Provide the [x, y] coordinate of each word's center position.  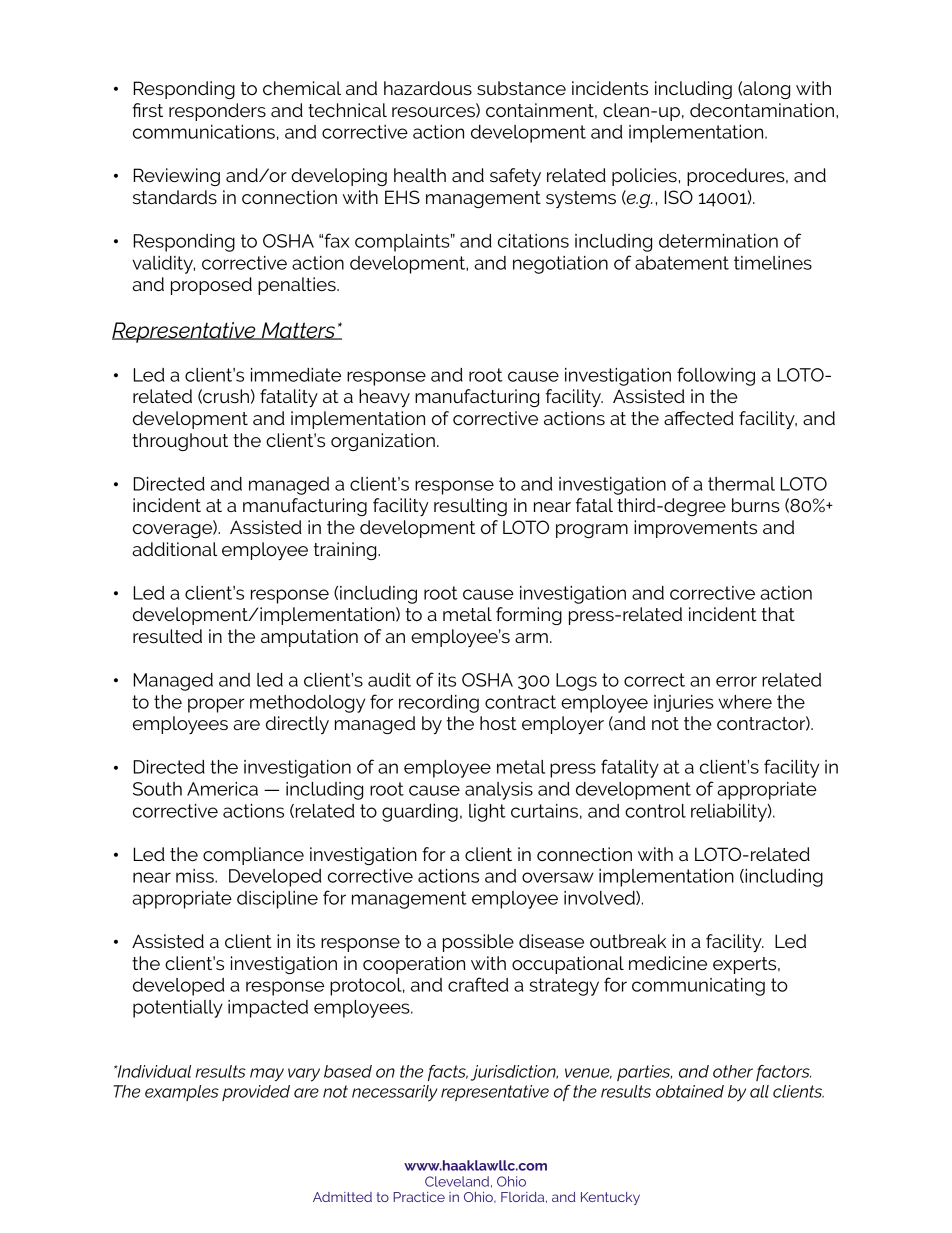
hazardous [428, 88]
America [222, 789]
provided [256, 1093]
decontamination [762, 110]
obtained [690, 1091]
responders [217, 112]
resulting [470, 507]
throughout [180, 442]
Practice [419, 1197]
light [487, 813]
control [655, 811]
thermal [741, 484]
